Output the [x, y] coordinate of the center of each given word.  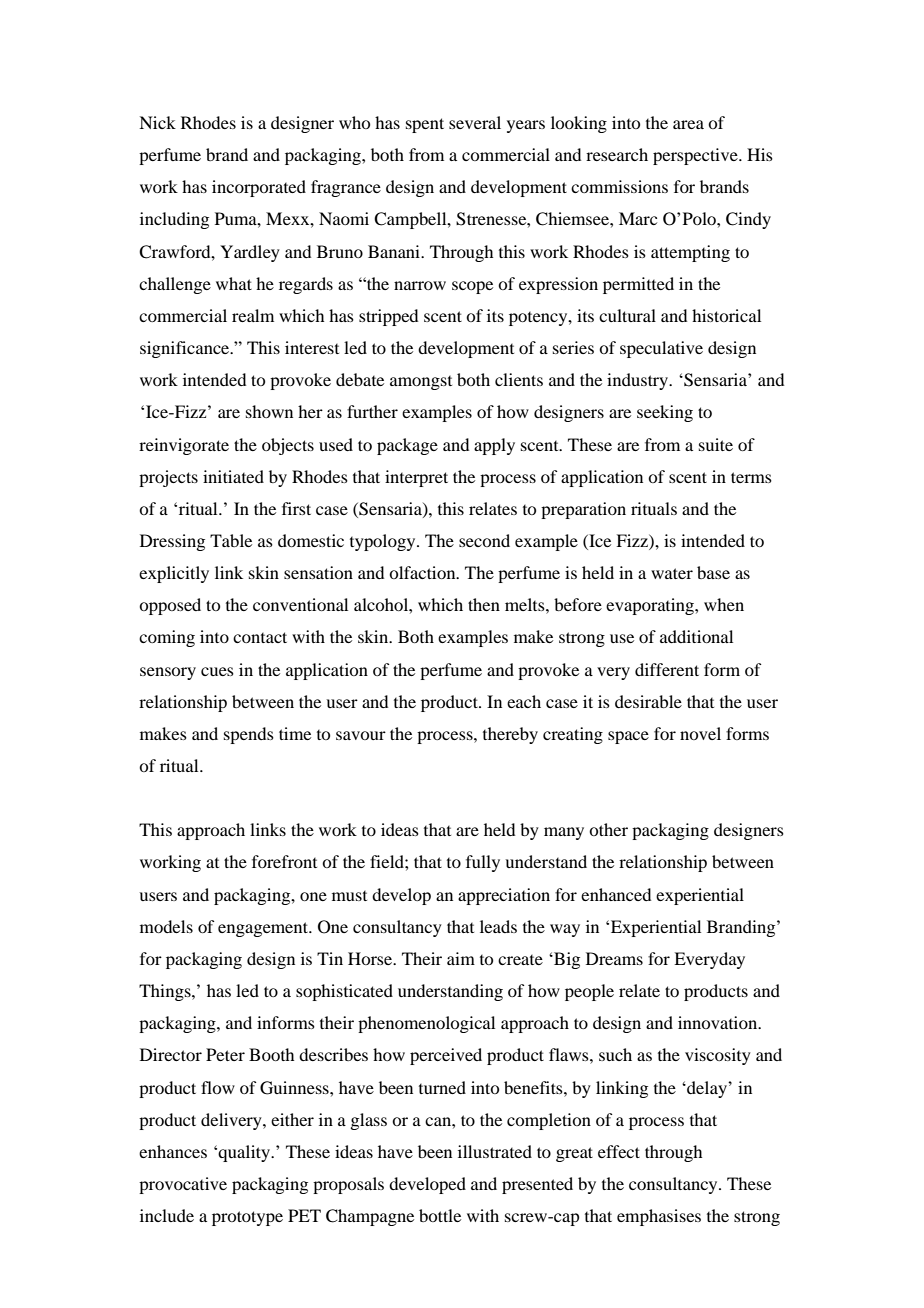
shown [269, 411]
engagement [264, 929]
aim [461, 958]
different [667, 669]
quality [245, 1153]
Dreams [614, 958]
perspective [696, 156]
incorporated [259, 188]
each [524, 701]
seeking [665, 413]
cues [217, 671]
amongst [421, 383]
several [475, 122]
